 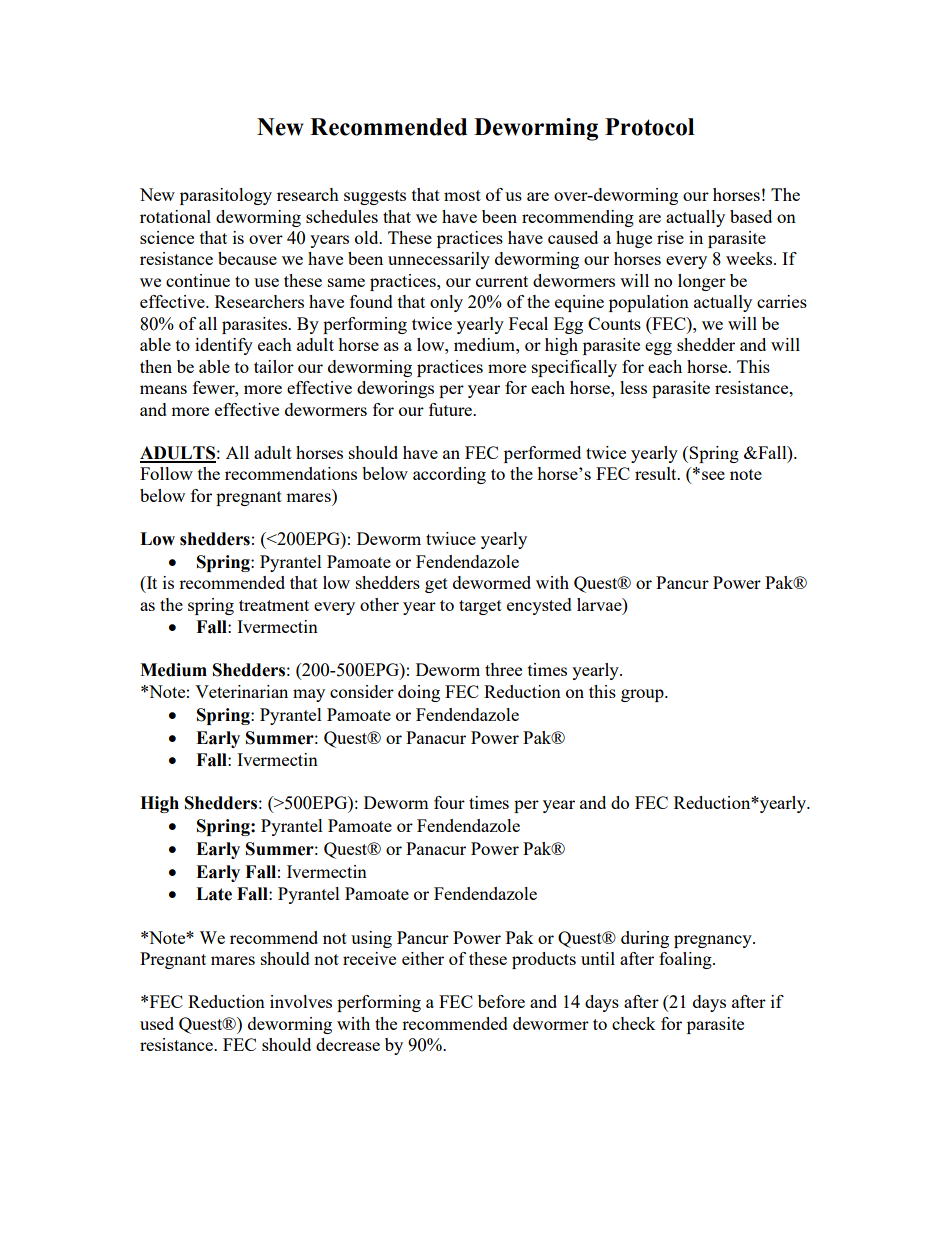 I want to click on treatment, so click(x=274, y=605).
